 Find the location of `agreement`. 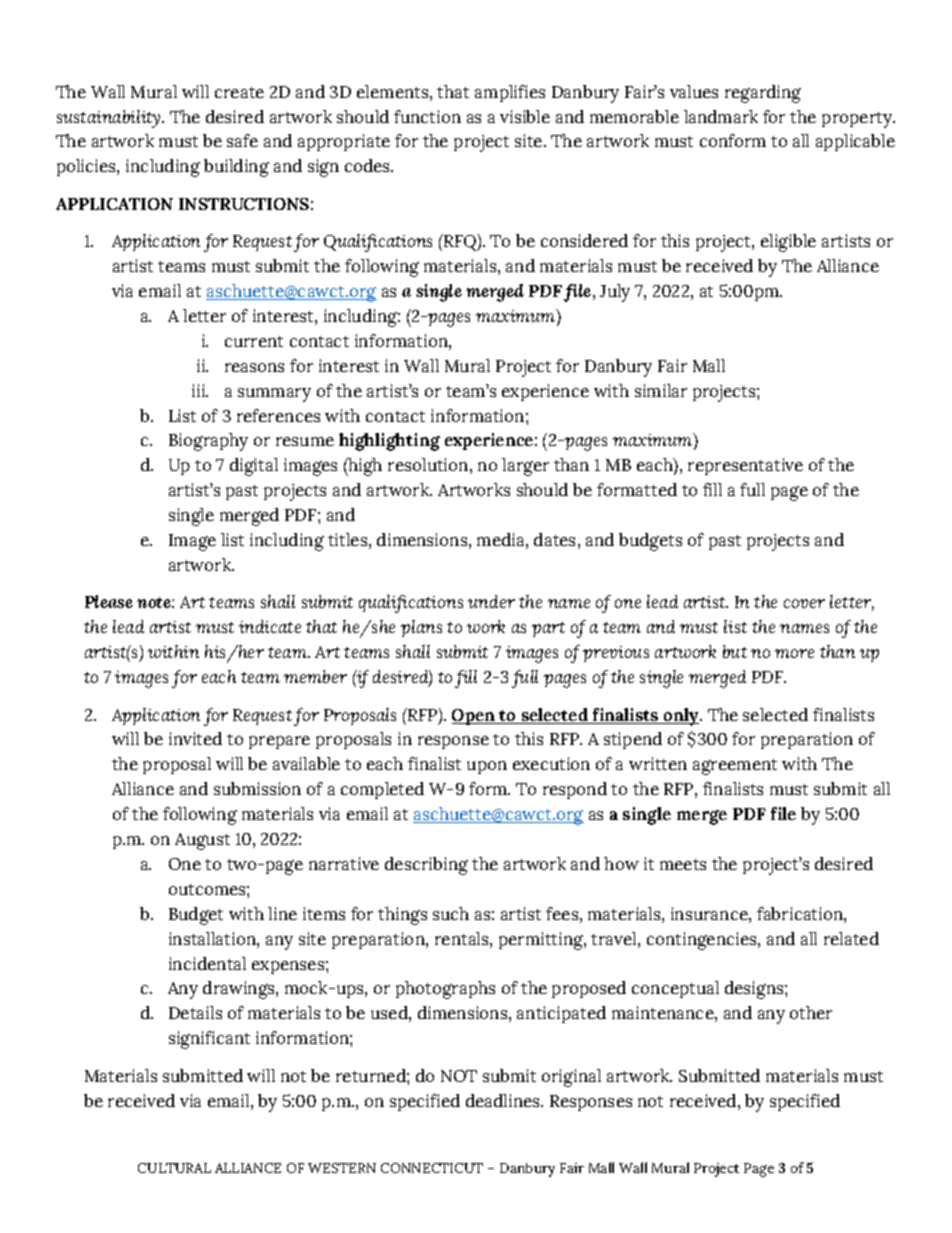

agreement is located at coordinates (735, 767).
